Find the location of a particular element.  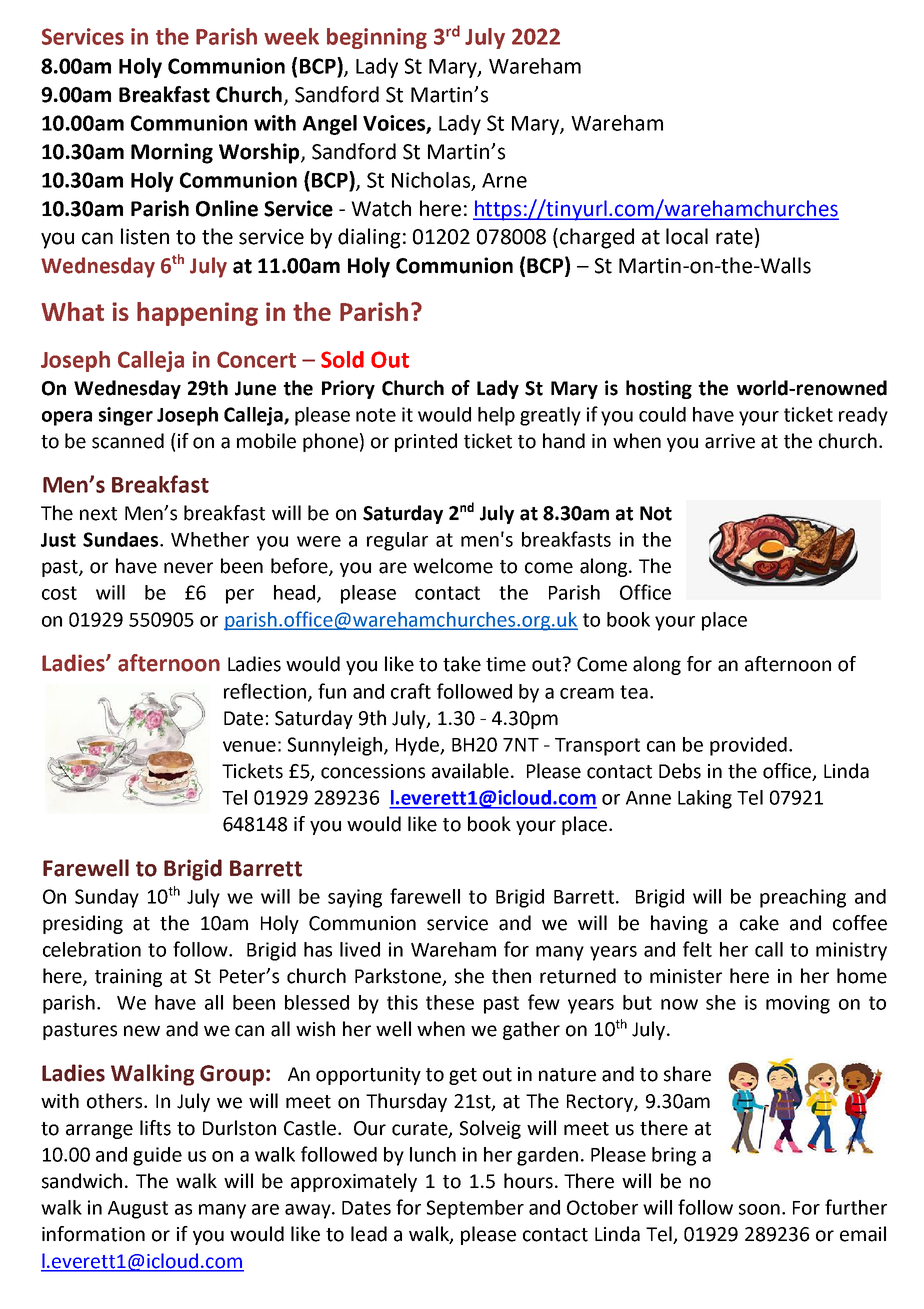

Morning is located at coordinates (172, 153).
